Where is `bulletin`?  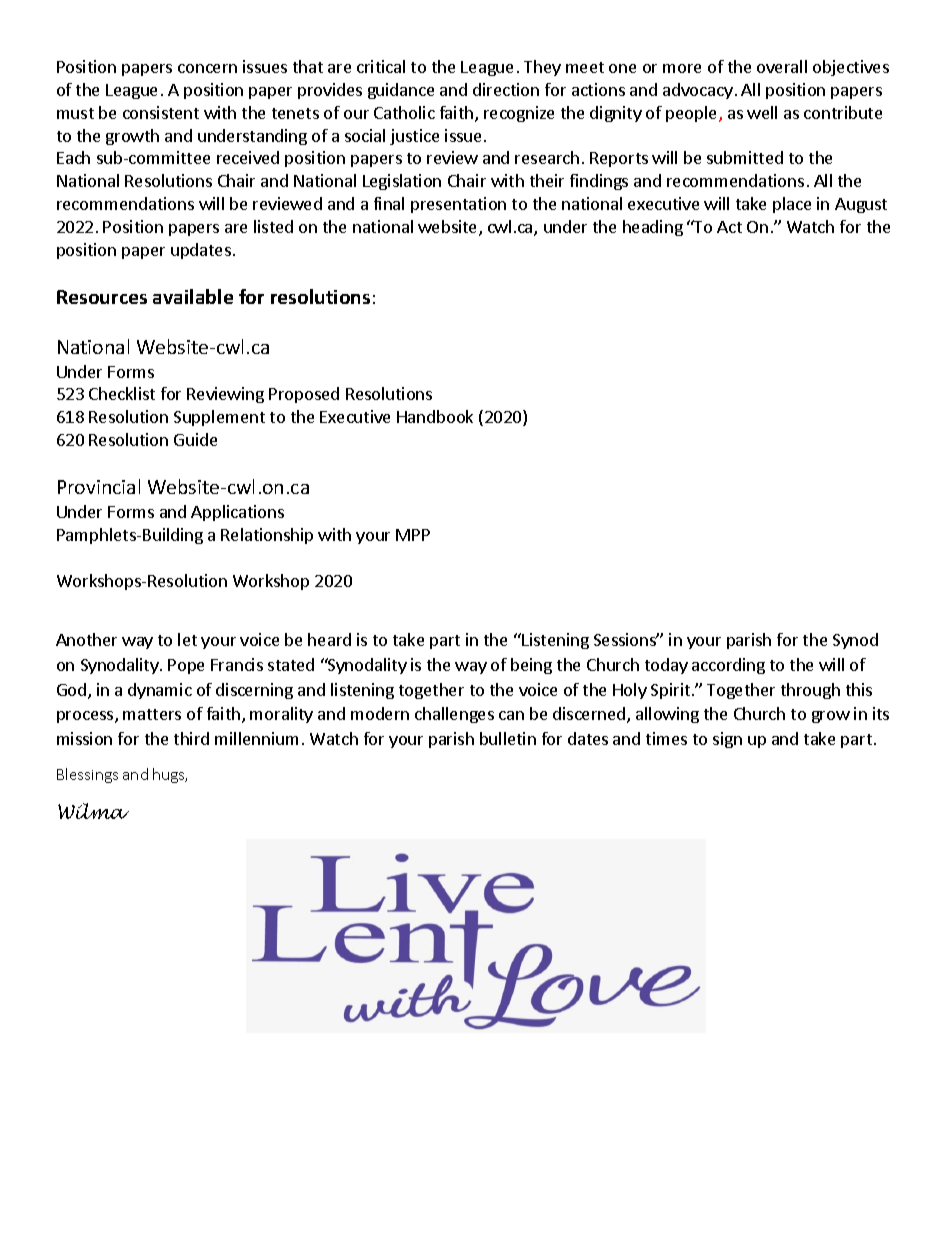
bulletin is located at coordinates (508, 738).
